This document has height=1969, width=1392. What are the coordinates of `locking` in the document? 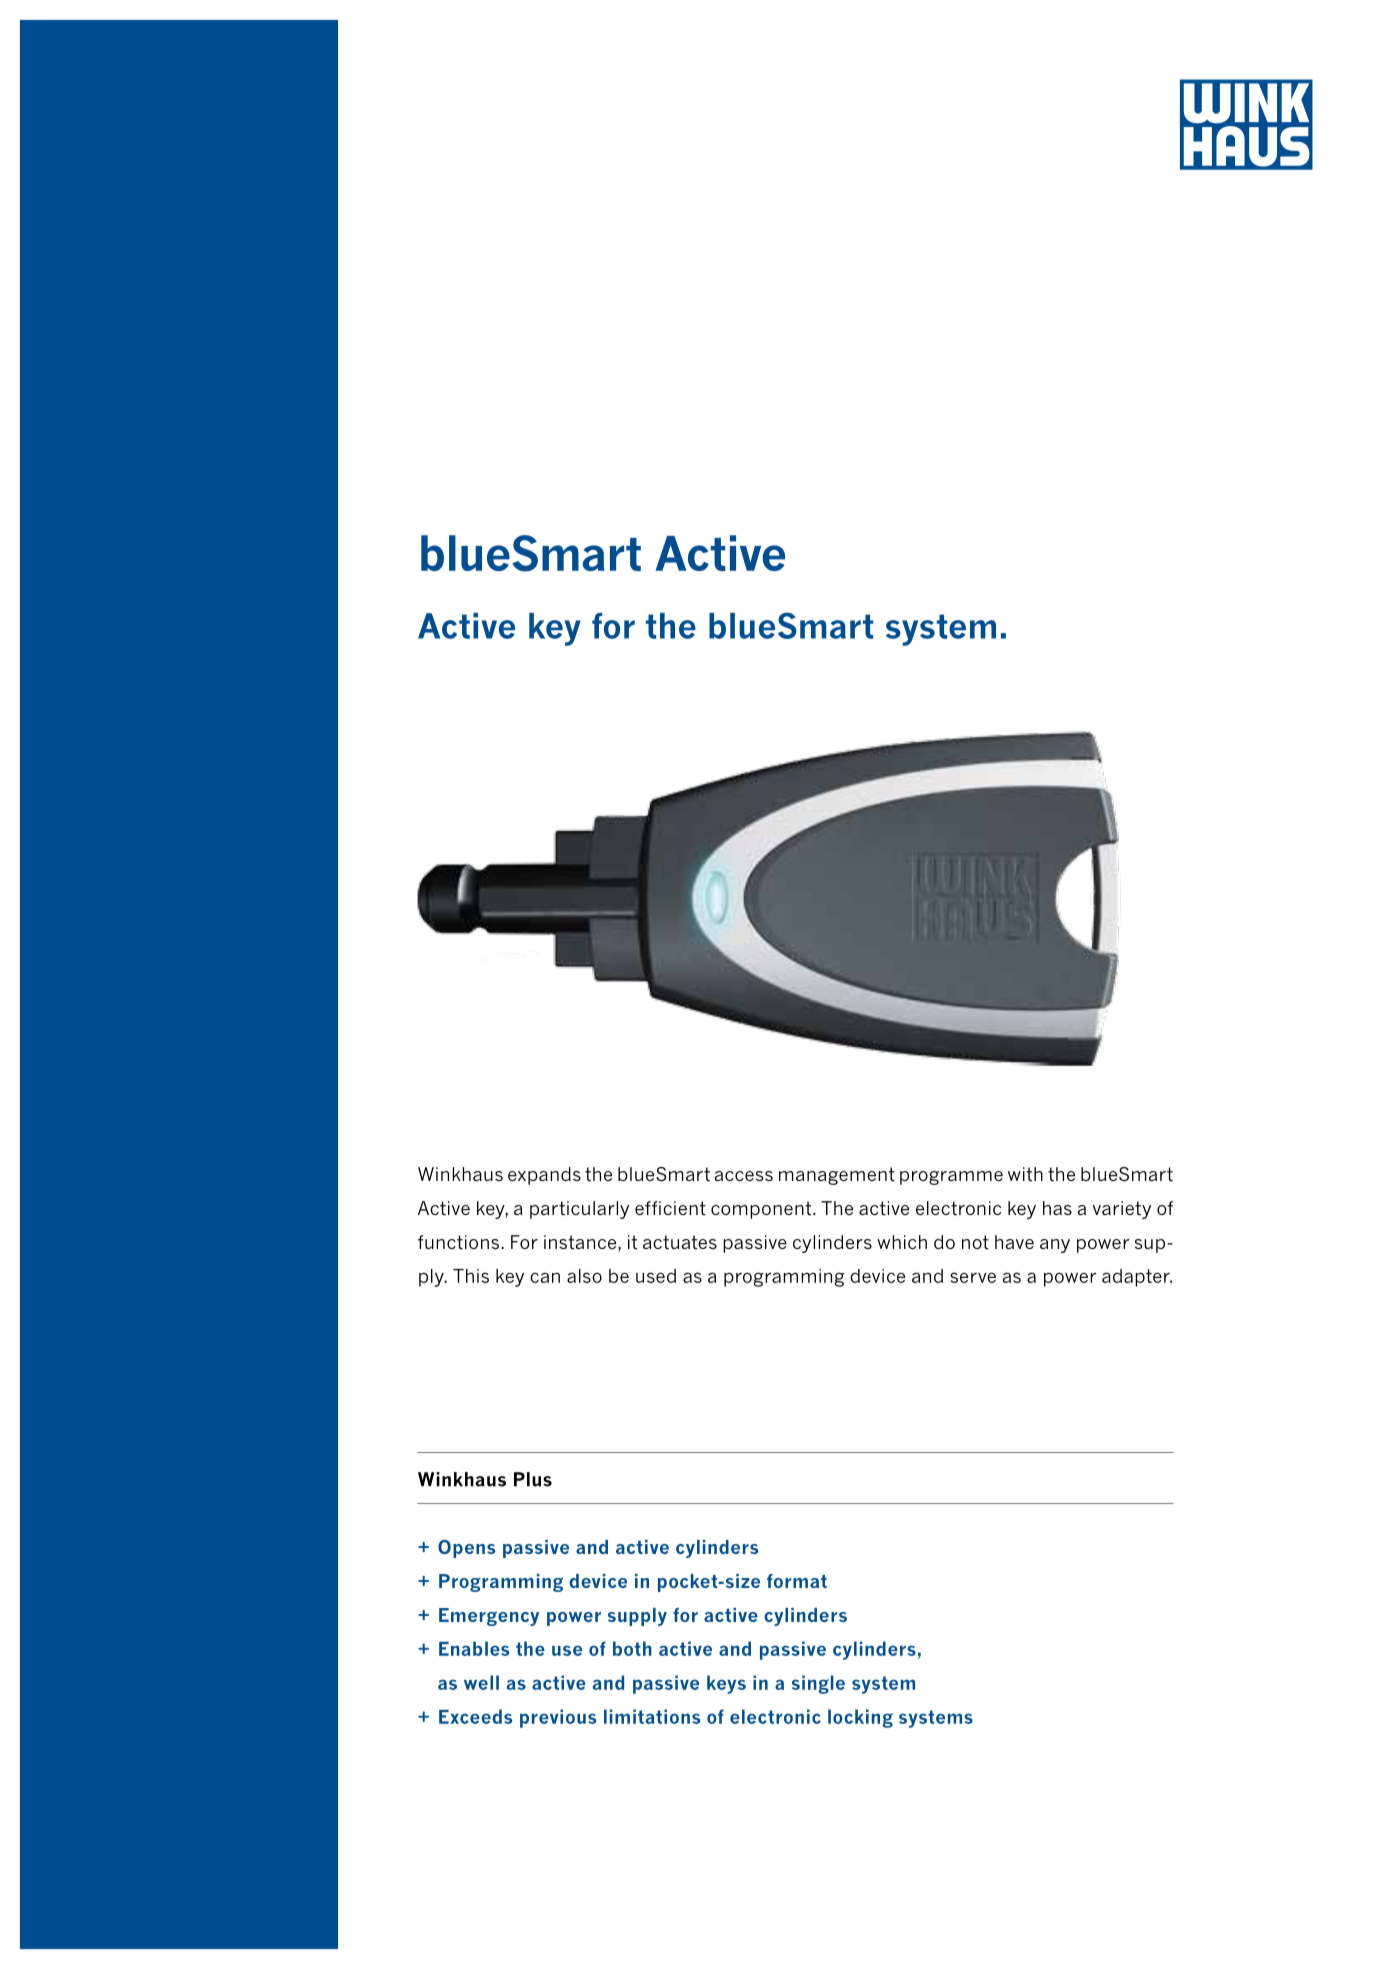 It's located at (860, 1718).
